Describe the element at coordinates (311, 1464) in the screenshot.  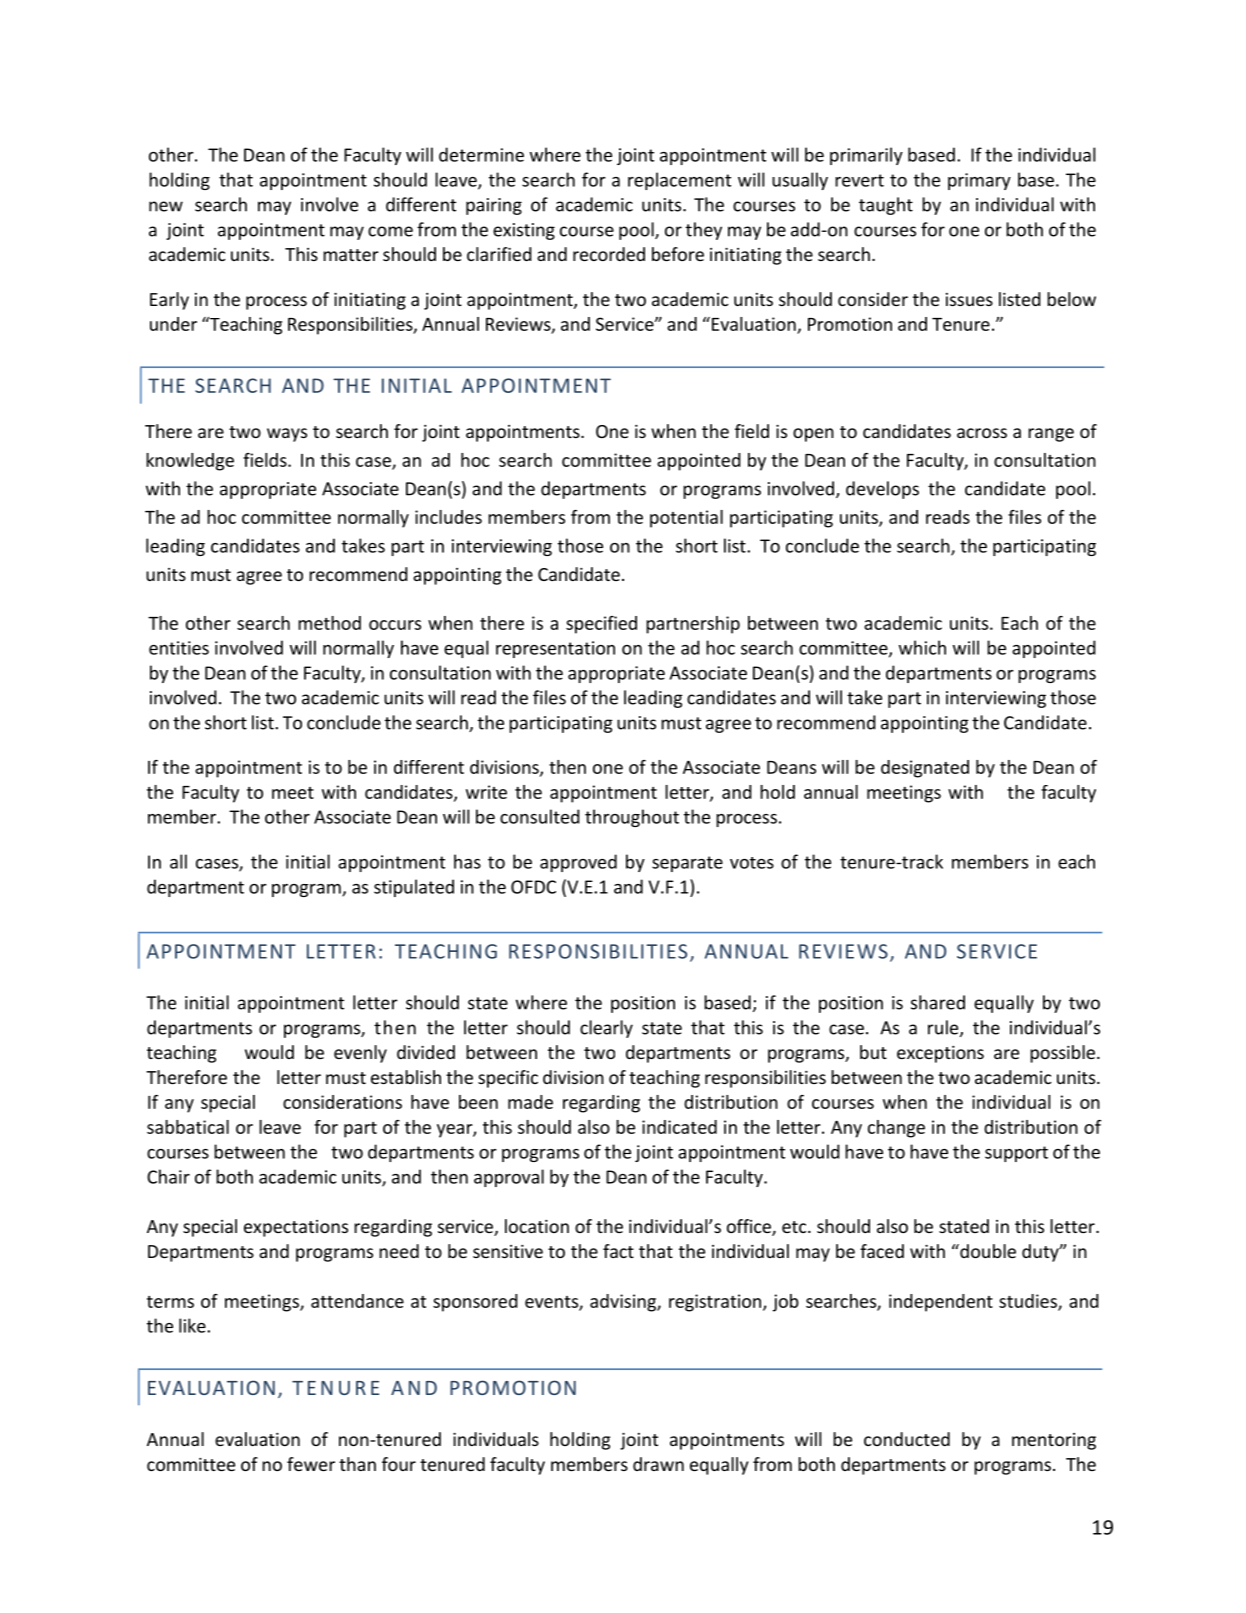
I see `fewer` at that location.
